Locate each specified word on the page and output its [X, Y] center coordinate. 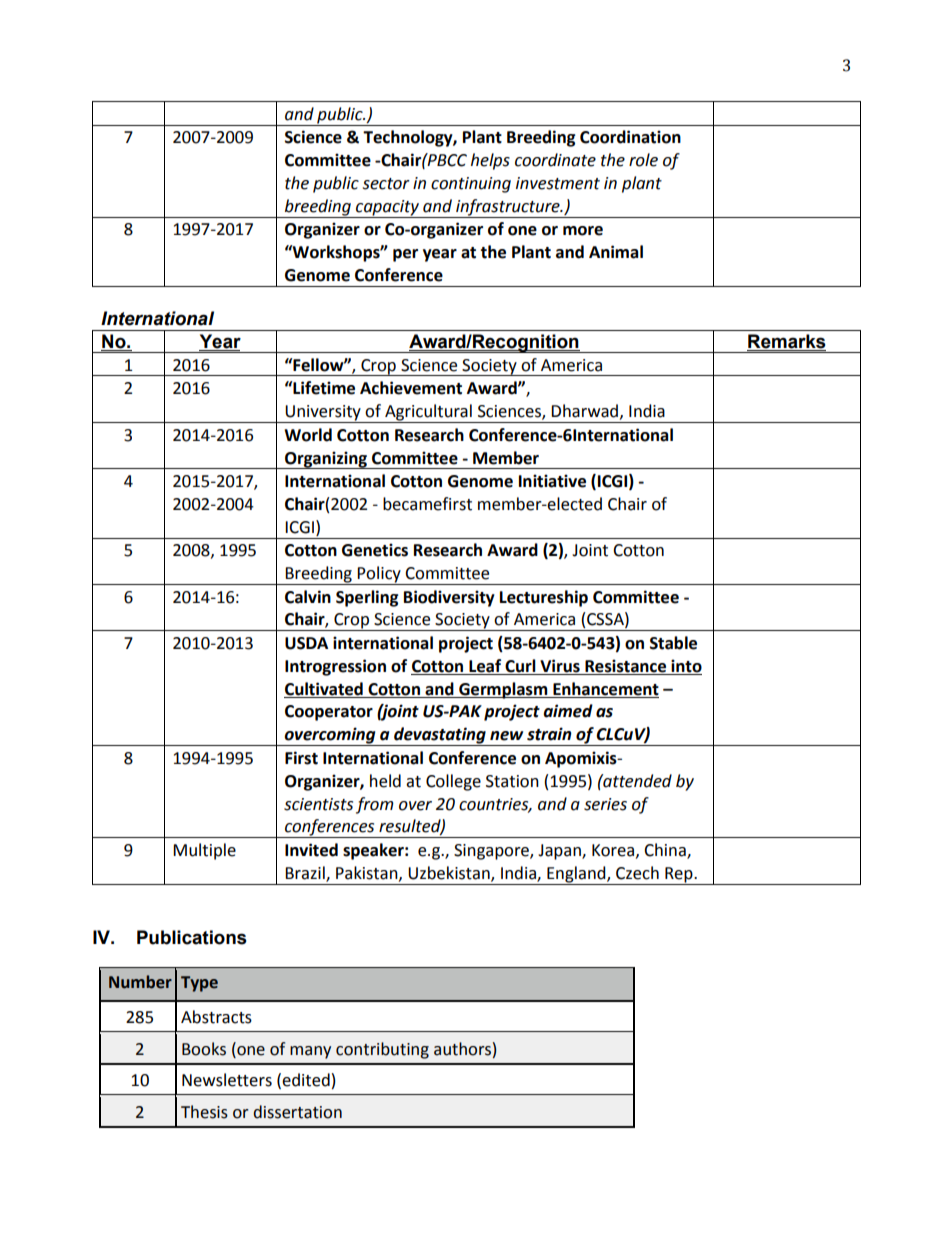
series [605, 804]
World [308, 435]
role [643, 160]
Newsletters [227, 1080]
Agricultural [428, 413]
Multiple [204, 851]
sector [386, 184]
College [453, 782]
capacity [387, 209]
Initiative [552, 481]
